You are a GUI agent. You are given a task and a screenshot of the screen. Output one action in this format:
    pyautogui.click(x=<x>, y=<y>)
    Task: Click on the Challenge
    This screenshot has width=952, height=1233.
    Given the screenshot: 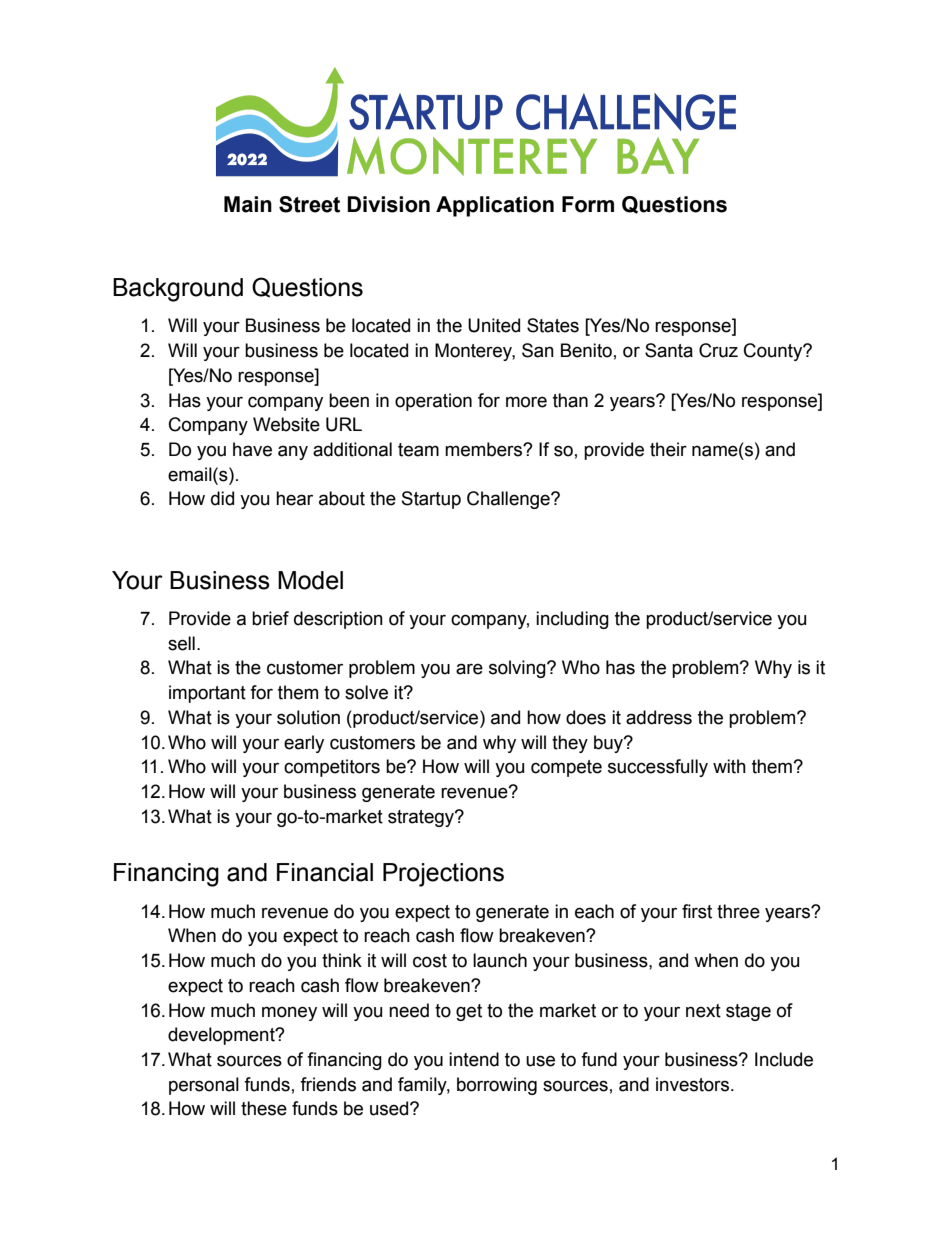 What is the action you would take?
    pyautogui.click(x=509, y=500)
